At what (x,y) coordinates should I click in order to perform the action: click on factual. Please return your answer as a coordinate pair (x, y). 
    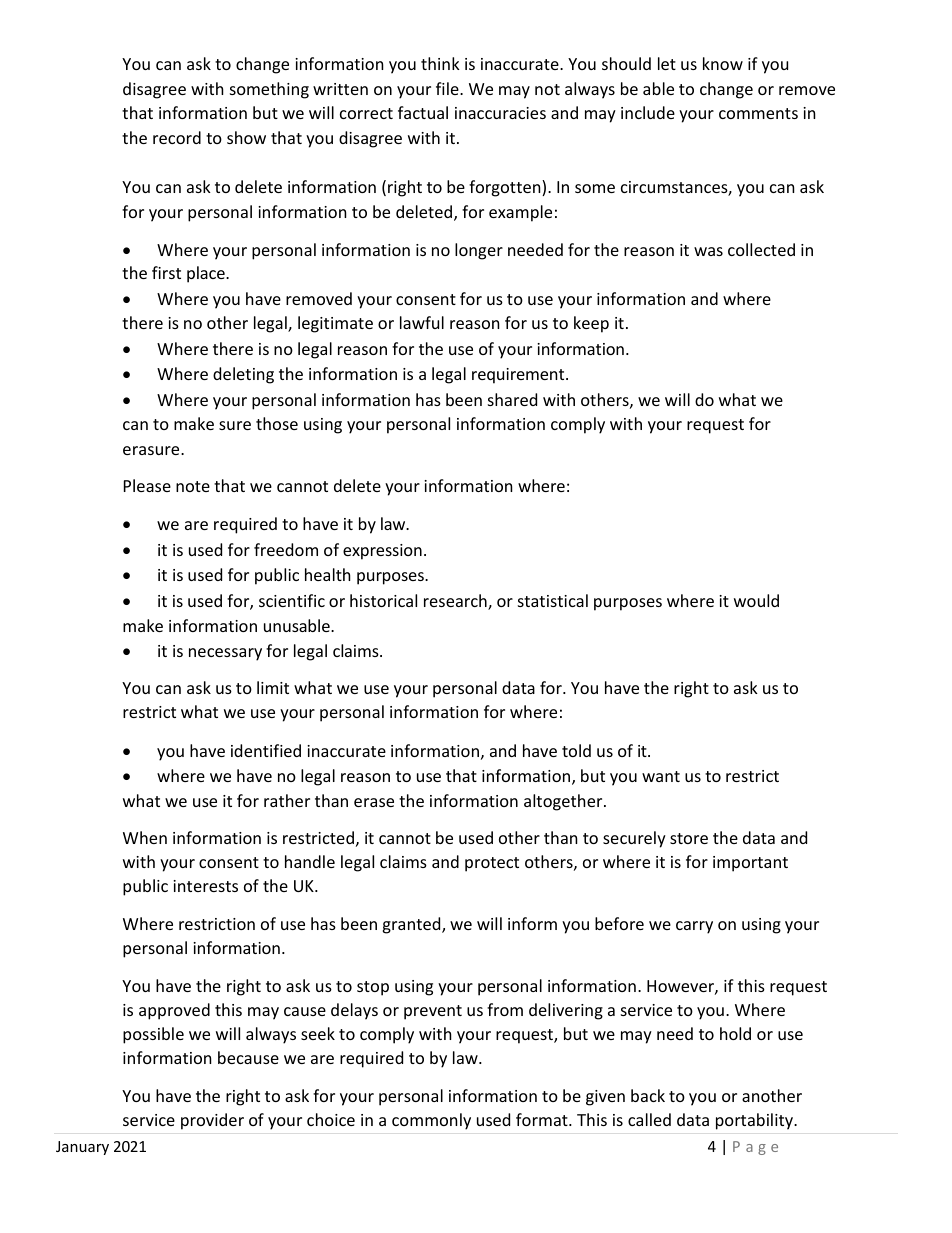
    Looking at the image, I should click on (423, 112).
